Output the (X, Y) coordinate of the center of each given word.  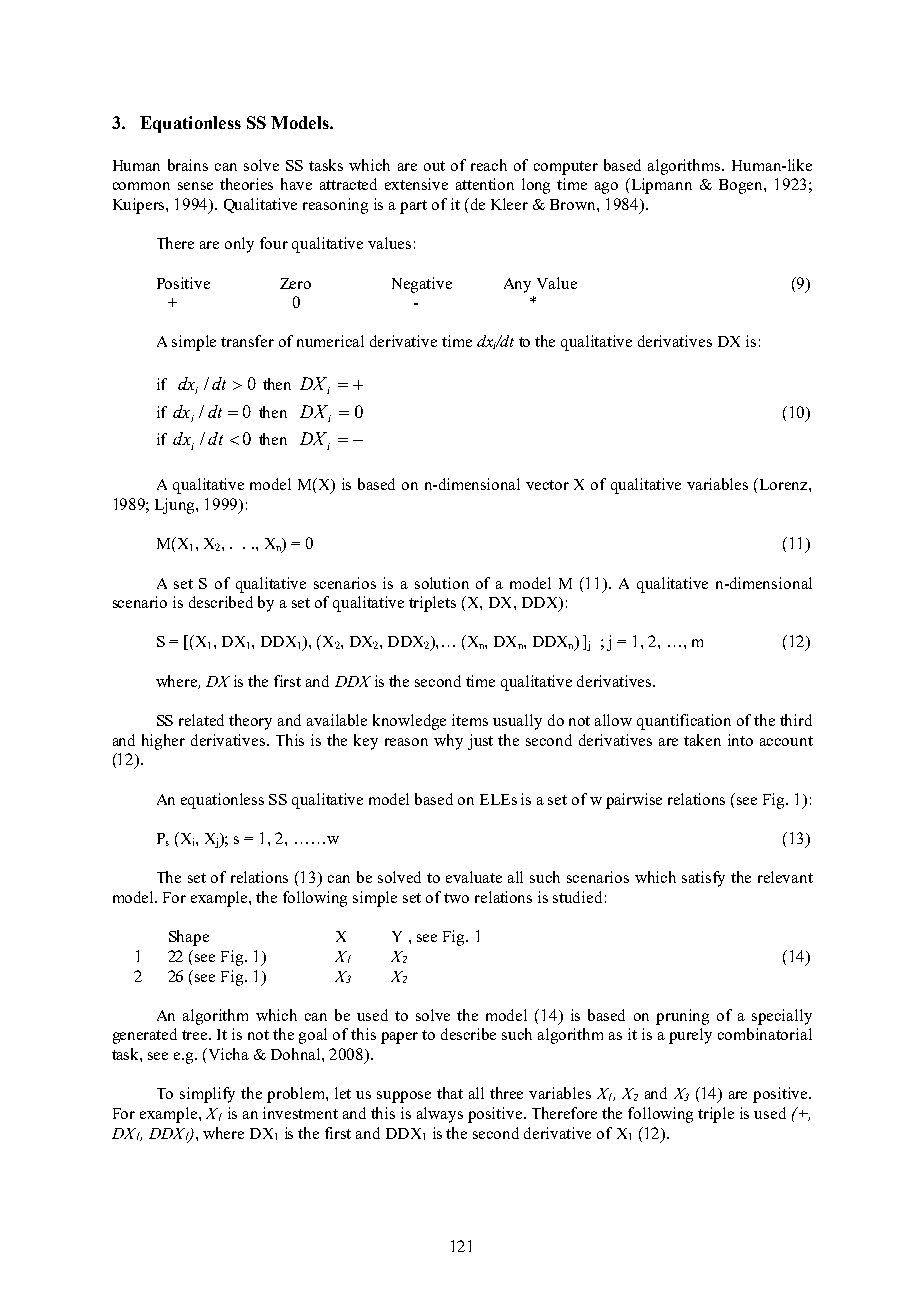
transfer (247, 341)
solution (442, 583)
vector (547, 485)
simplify (207, 1095)
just (480, 742)
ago (606, 188)
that (450, 1093)
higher (163, 742)
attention (485, 184)
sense (195, 186)
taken (702, 740)
